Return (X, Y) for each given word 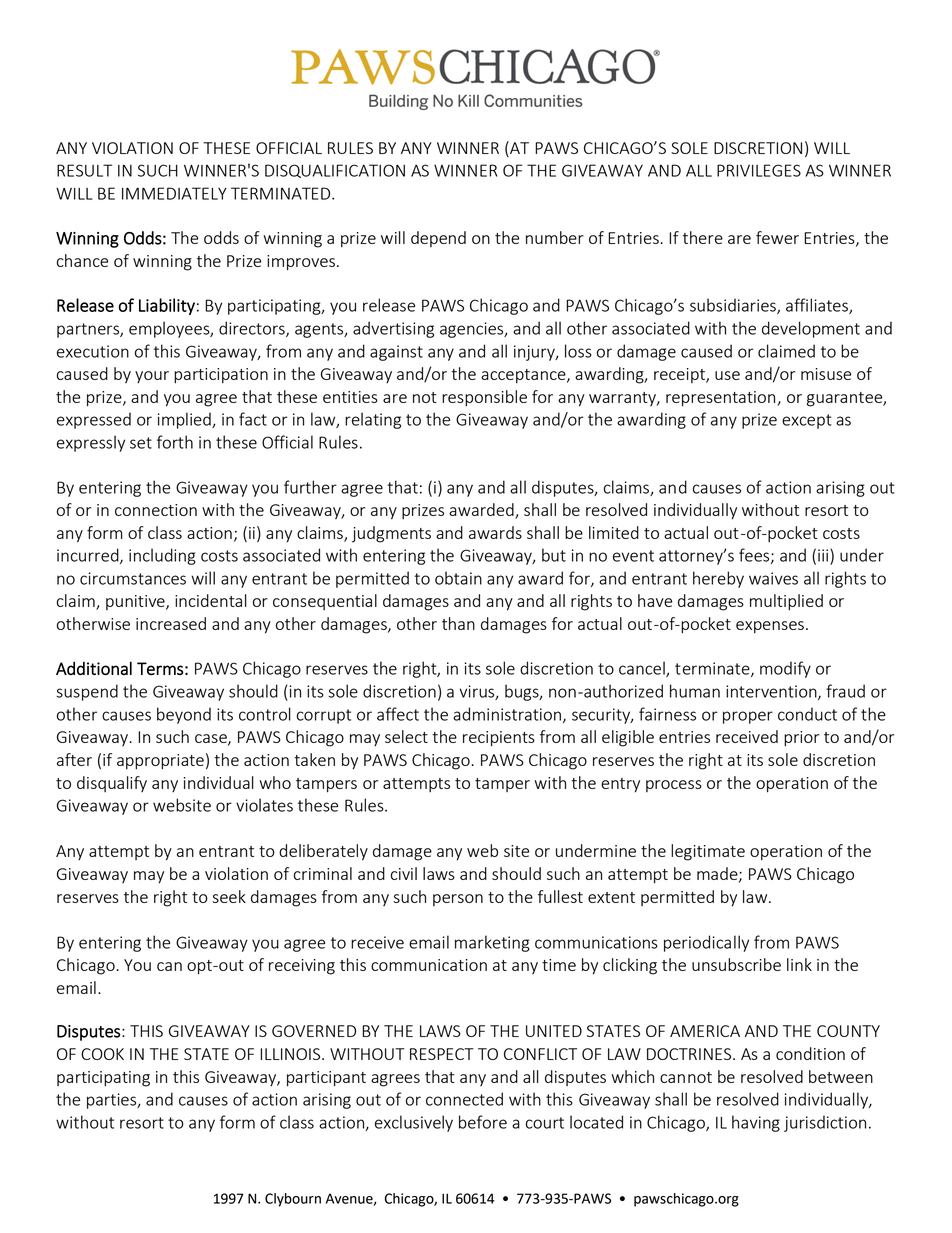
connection (156, 510)
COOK (102, 1054)
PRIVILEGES (759, 170)
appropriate (160, 762)
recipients (499, 739)
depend (438, 239)
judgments (391, 534)
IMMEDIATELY (174, 193)
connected (464, 1099)
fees (755, 556)
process (674, 786)
